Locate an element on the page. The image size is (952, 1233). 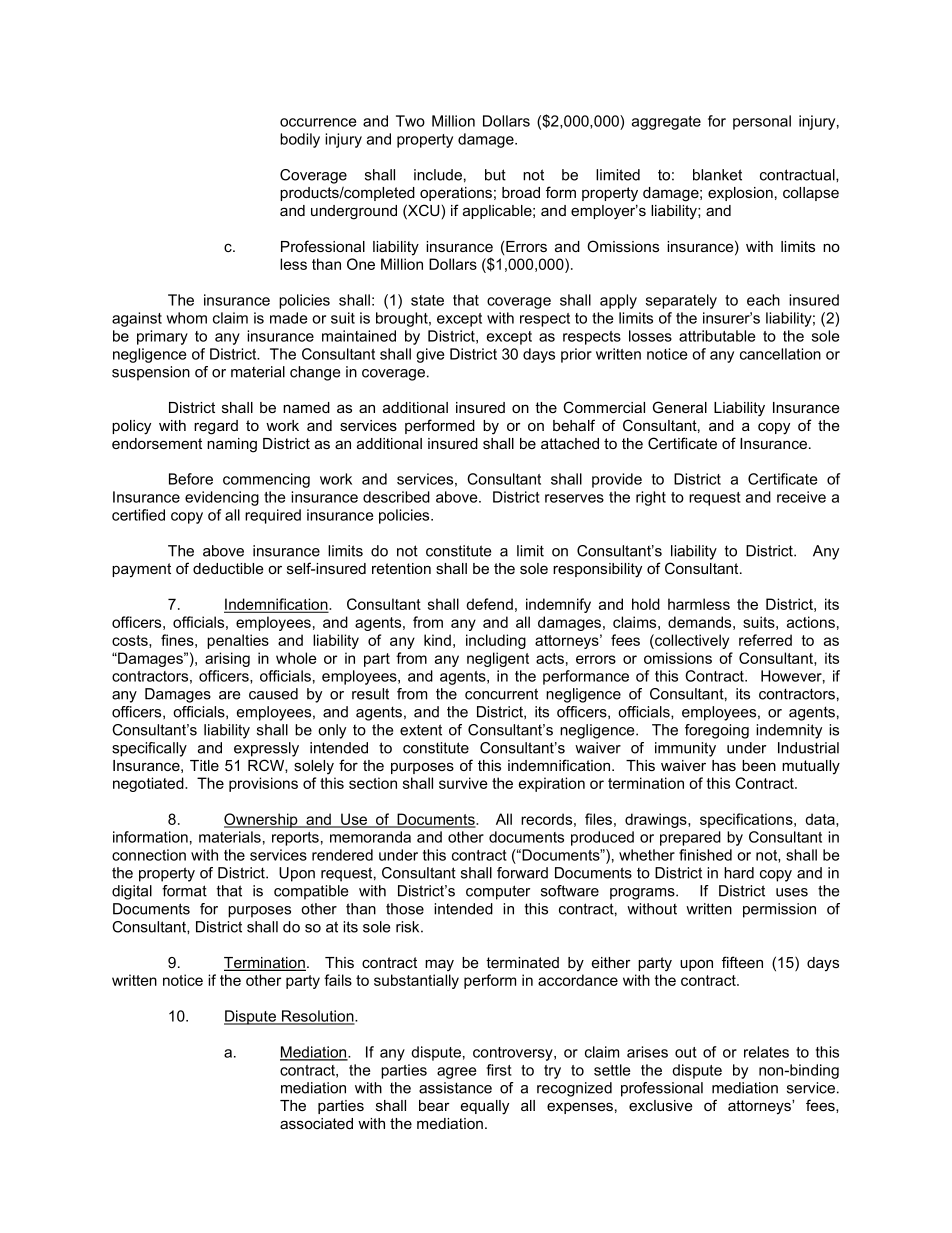
associated is located at coordinates (316, 1123).
